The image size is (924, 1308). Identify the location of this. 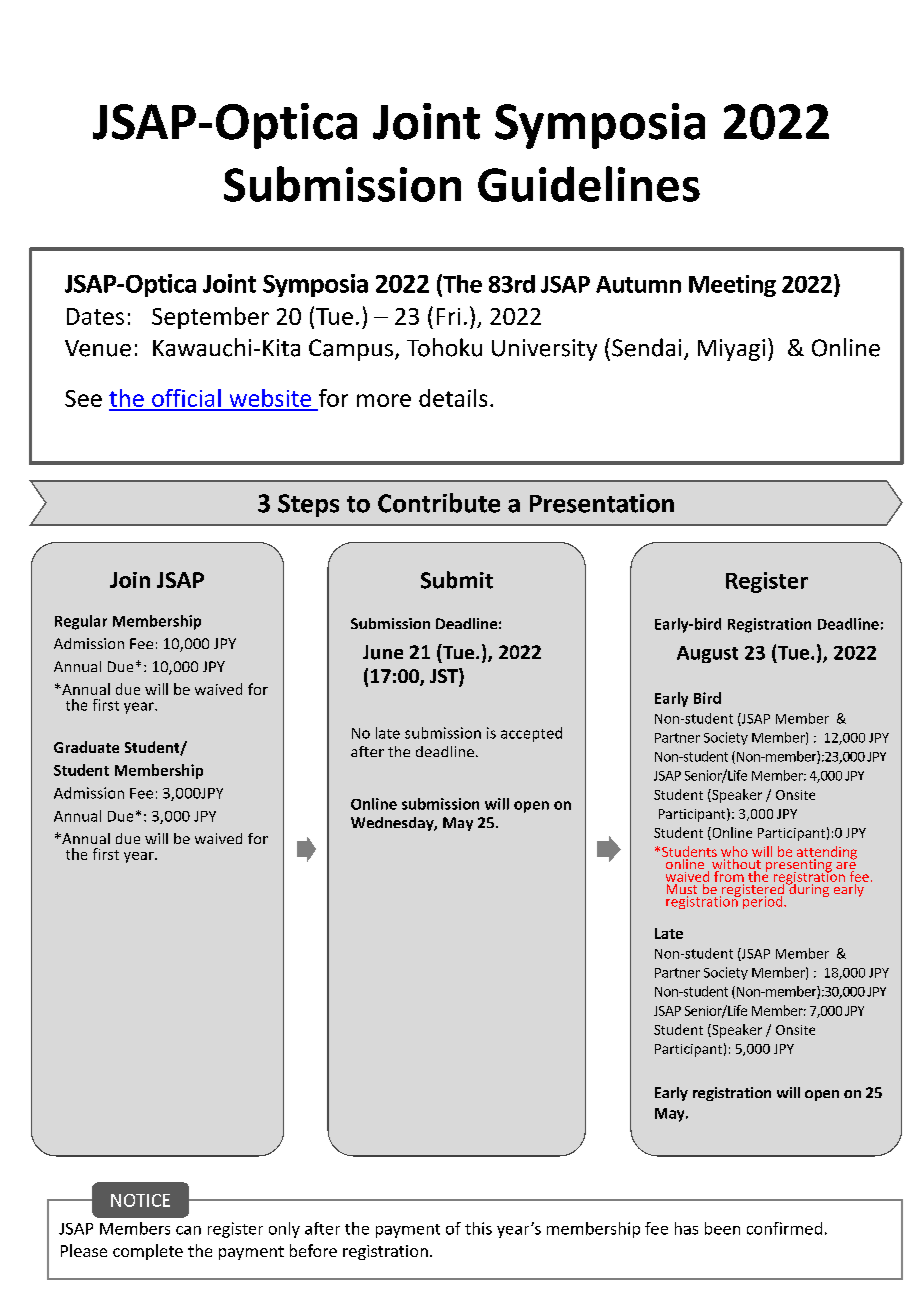
(478, 1228).
